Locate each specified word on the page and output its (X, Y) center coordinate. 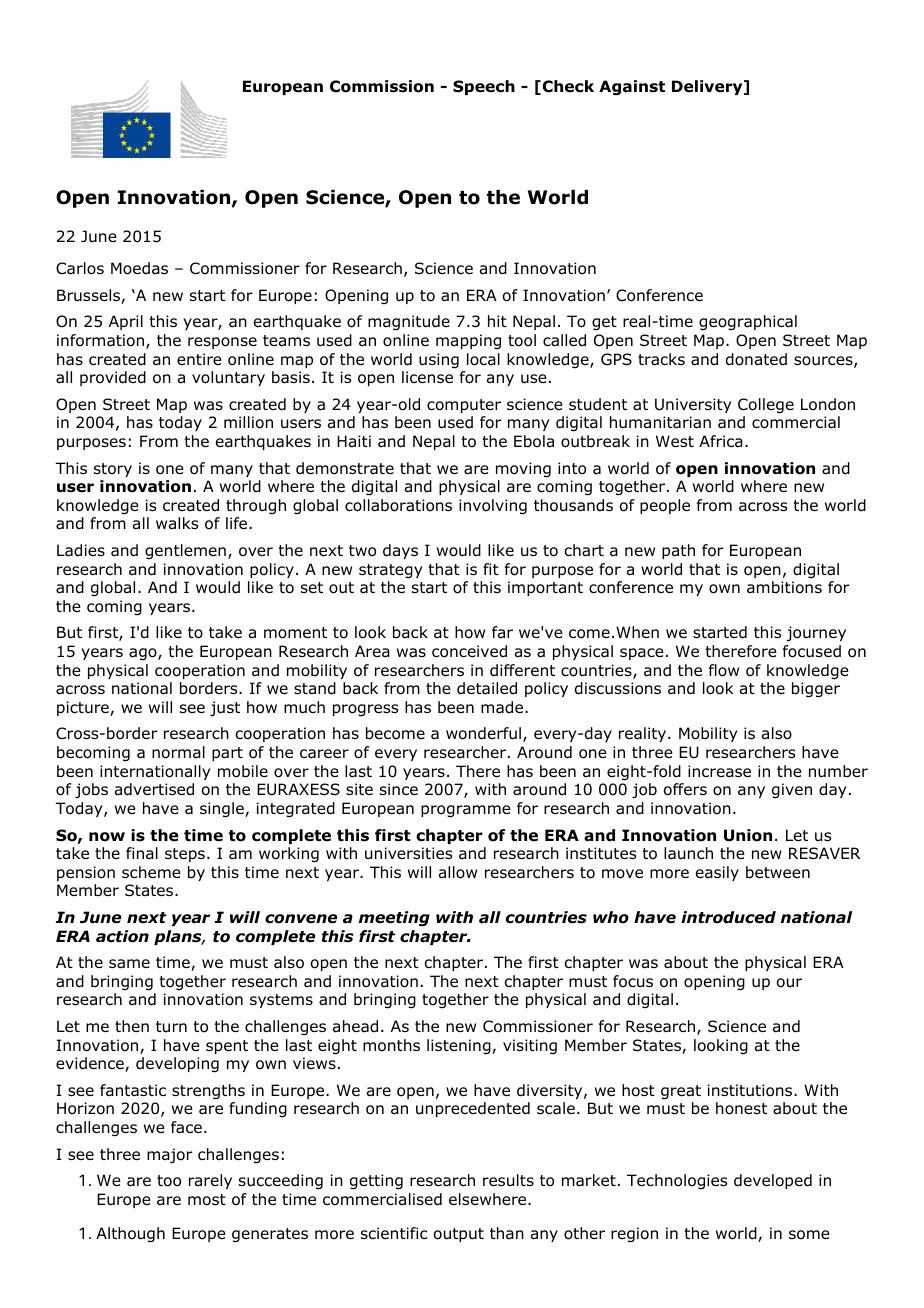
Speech (484, 87)
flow (724, 670)
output (459, 1235)
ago (144, 654)
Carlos (80, 268)
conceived (469, 651)
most (207, 1200)
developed (773, 1181)
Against (632, 88)
